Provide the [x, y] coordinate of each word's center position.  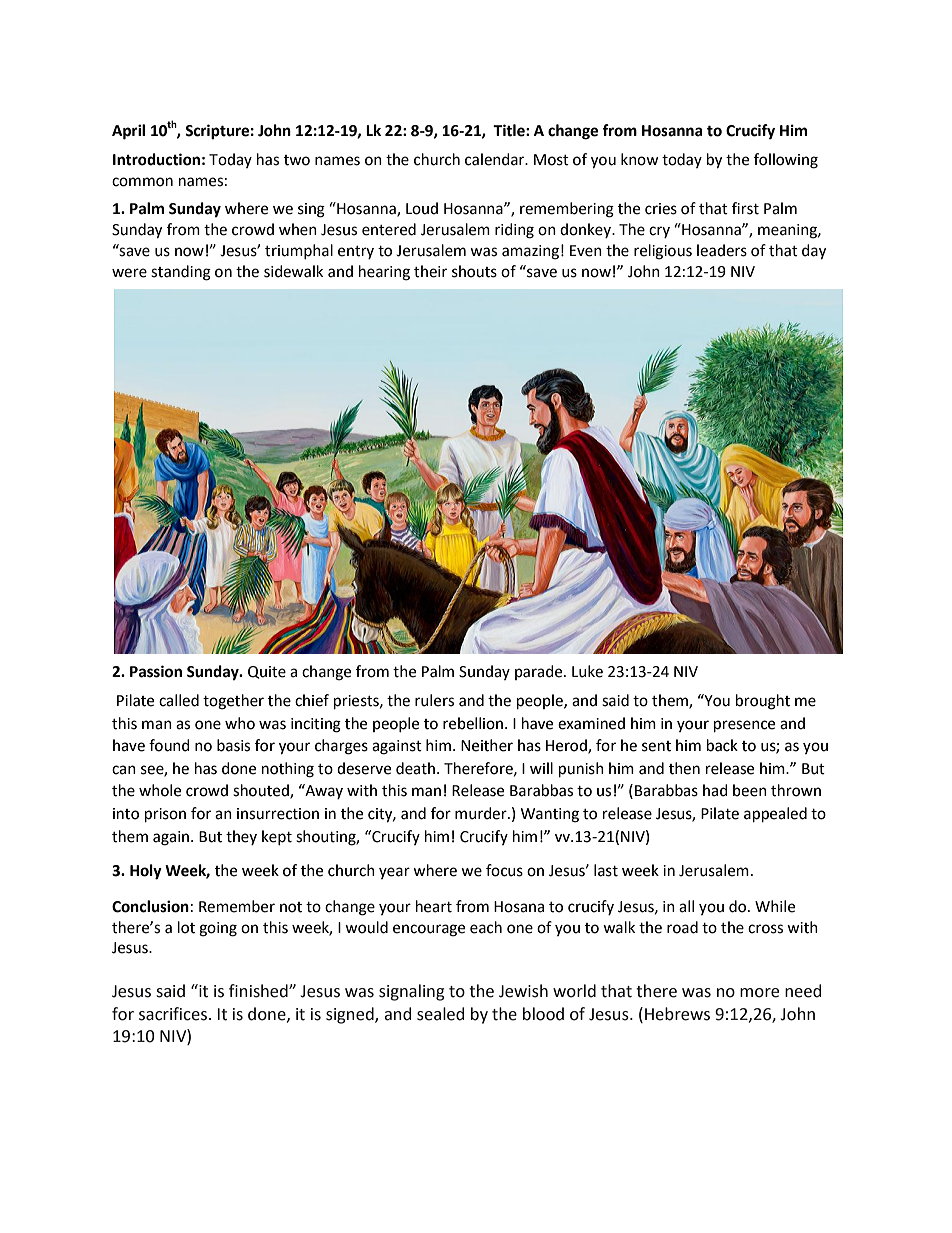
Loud [422, 208]
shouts [474, 271]
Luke [587, 671]
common [142, 182]
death [415, 768]
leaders [722, 250]
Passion [156, 671]
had [715, 790]
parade [540, 672]
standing [181, 273]
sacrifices [173, 1014]
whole [160, 790]
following [786, 161]
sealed [440, 1014]
